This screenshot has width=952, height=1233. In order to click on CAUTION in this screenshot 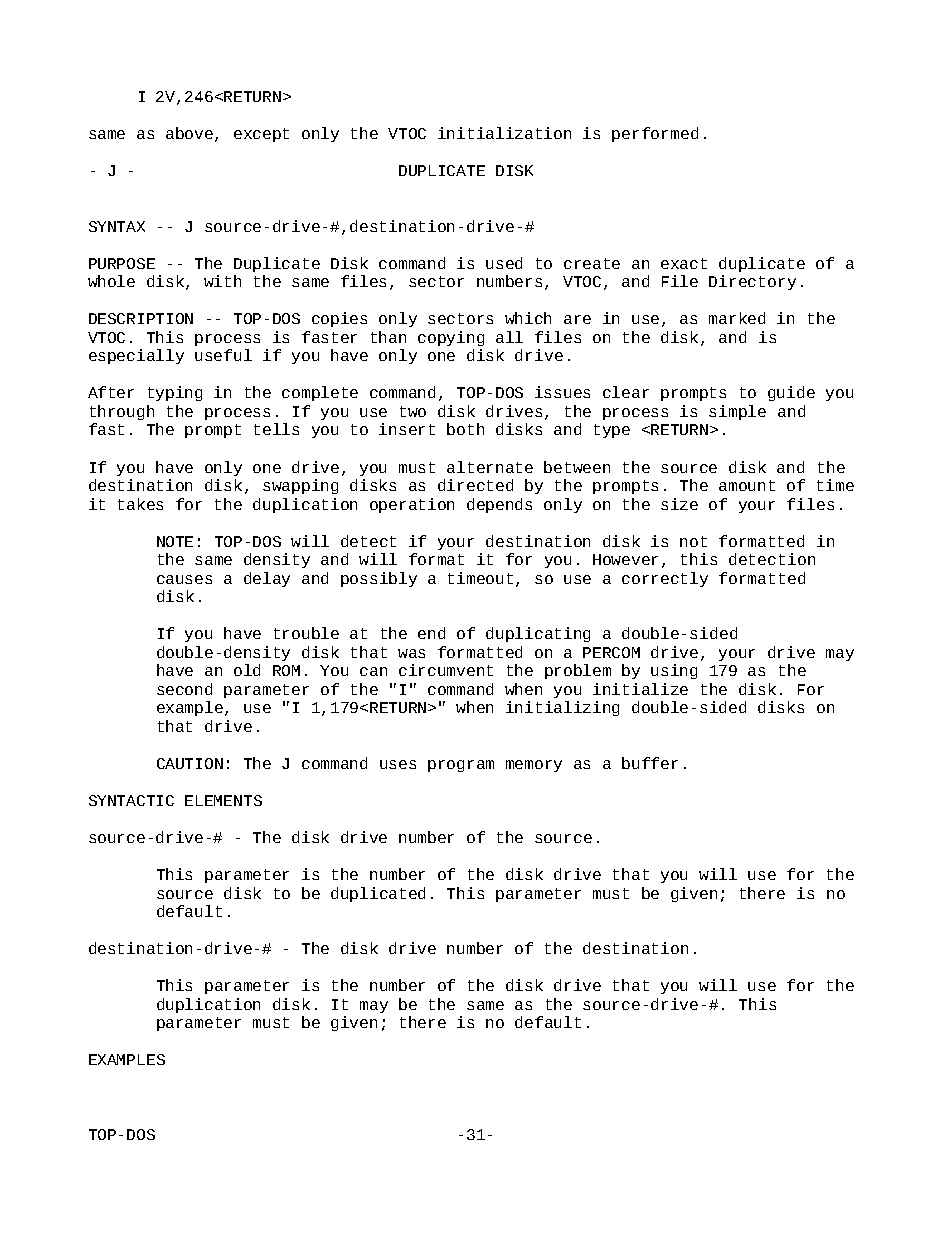, I will do `click(190, 763)`.
